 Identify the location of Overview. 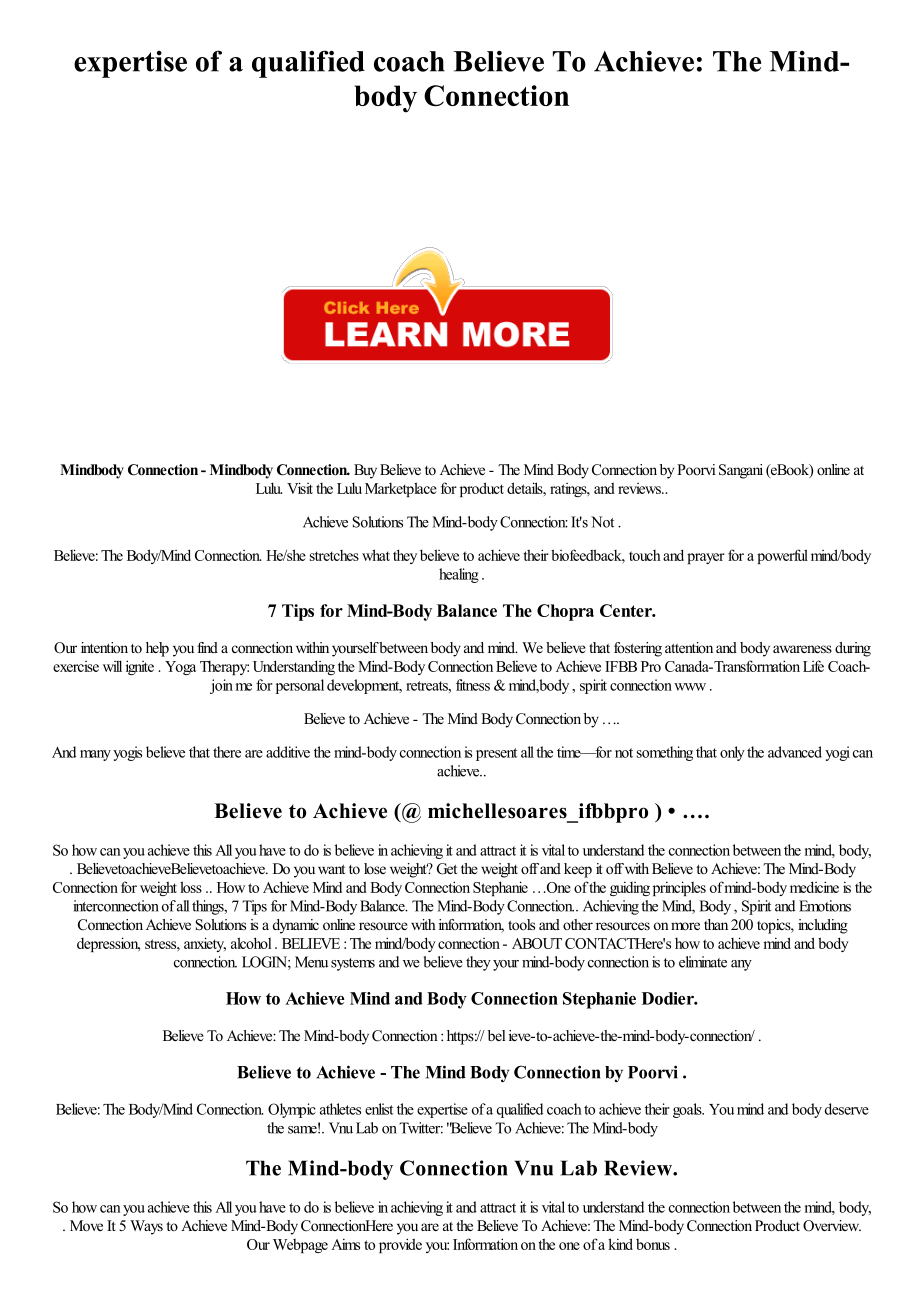
(832, 1226).
